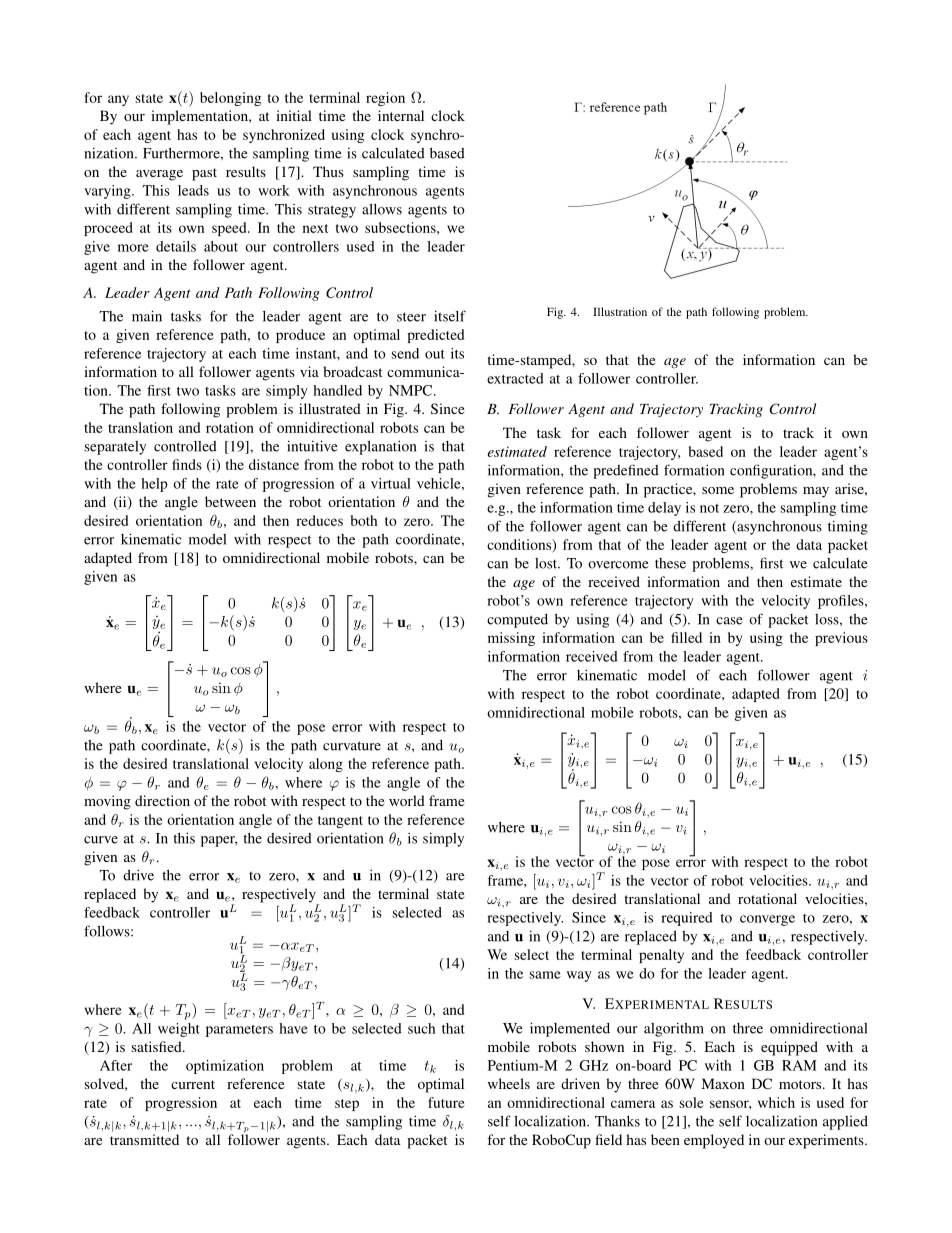 The width and height of the screenshot is (952, 1233). What do you see at coordinates (107, 802) in the screenshot?
I see `moving` at bounding box center [107, 802].
